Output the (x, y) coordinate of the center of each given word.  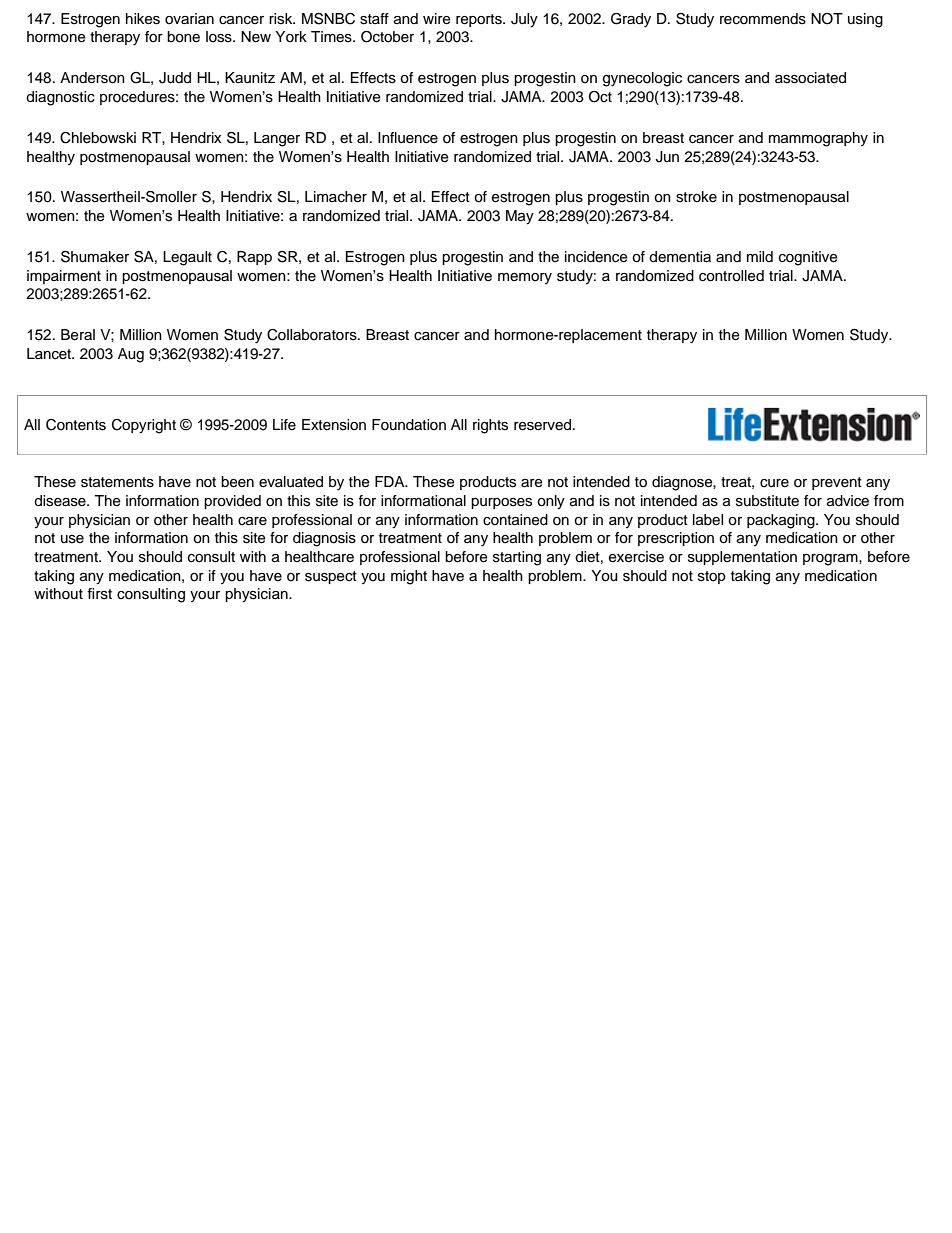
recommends (763, 19)
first (99, 594)
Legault (187, 258)
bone (183, 37)
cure (774, 483)
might (409, 577)
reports (480, 20)
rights (490, 426)
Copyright (144, 426)
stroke (696, 197)
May (520, 217)
